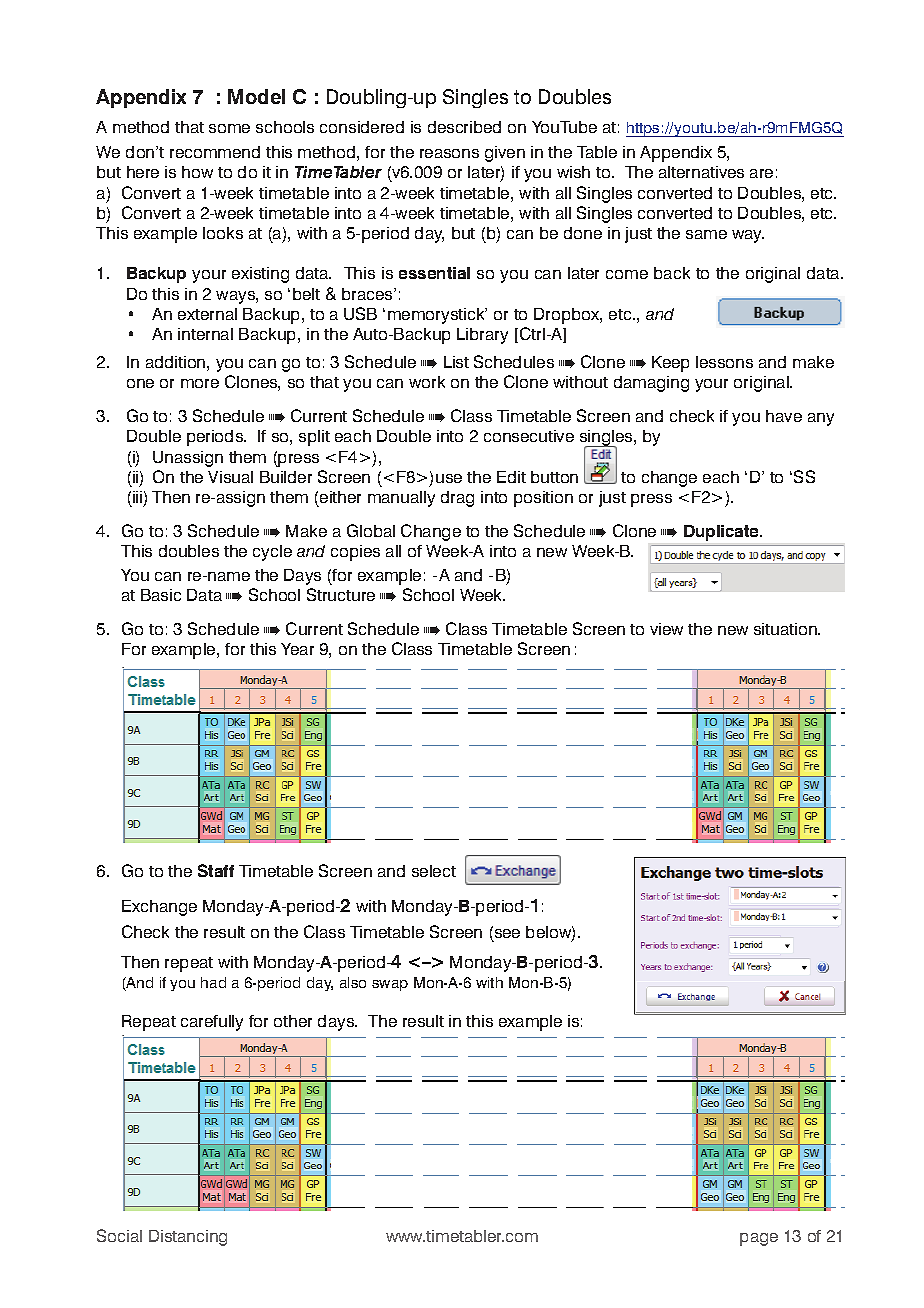 This image has width=924, height=1308. Describe the element at coordinates (724, 362) in the image. I see `lessons` at that location.
